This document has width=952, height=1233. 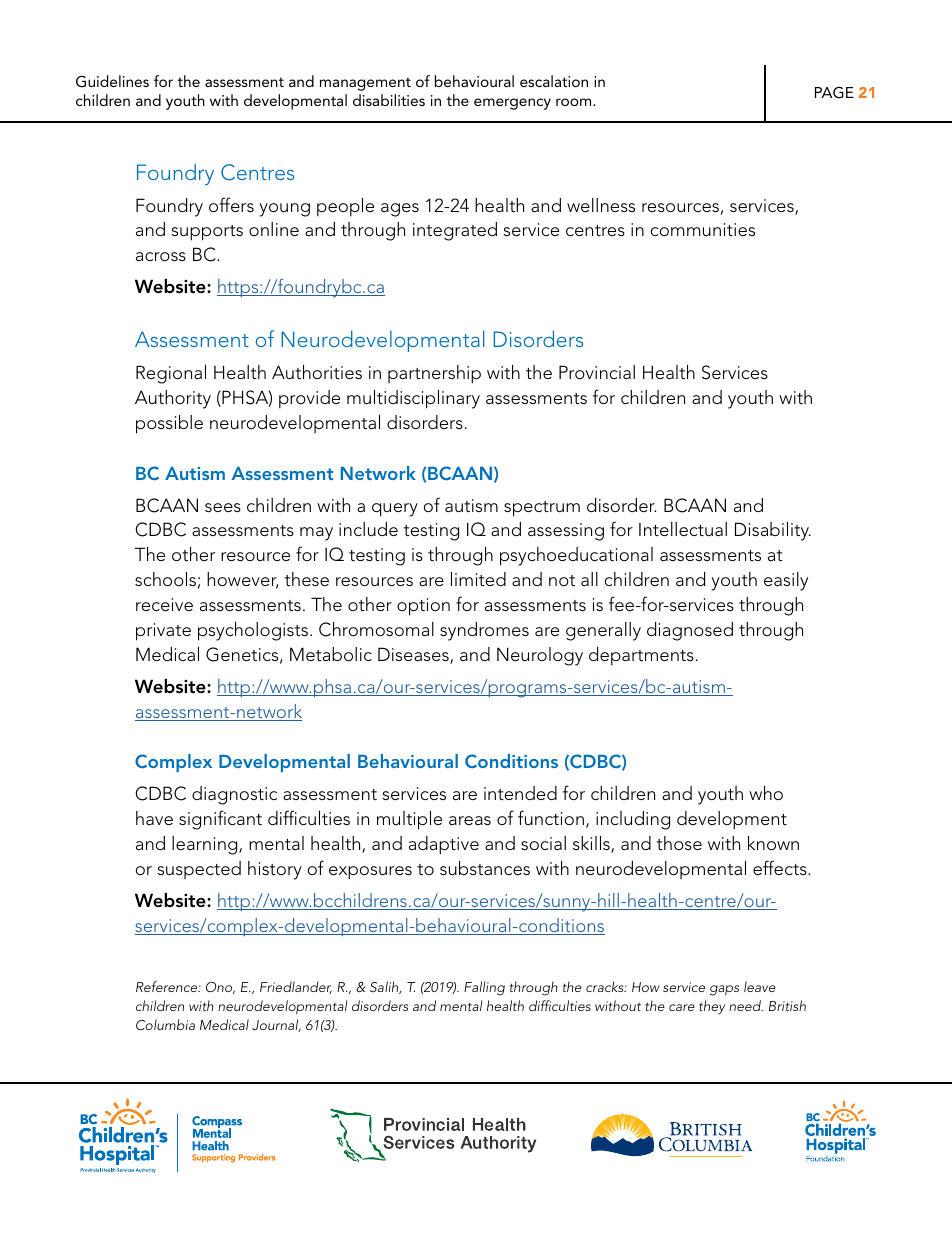 What do you see at coordinates (165, 579) in the document?
I see `schools` at bounding box center [165, 579].
